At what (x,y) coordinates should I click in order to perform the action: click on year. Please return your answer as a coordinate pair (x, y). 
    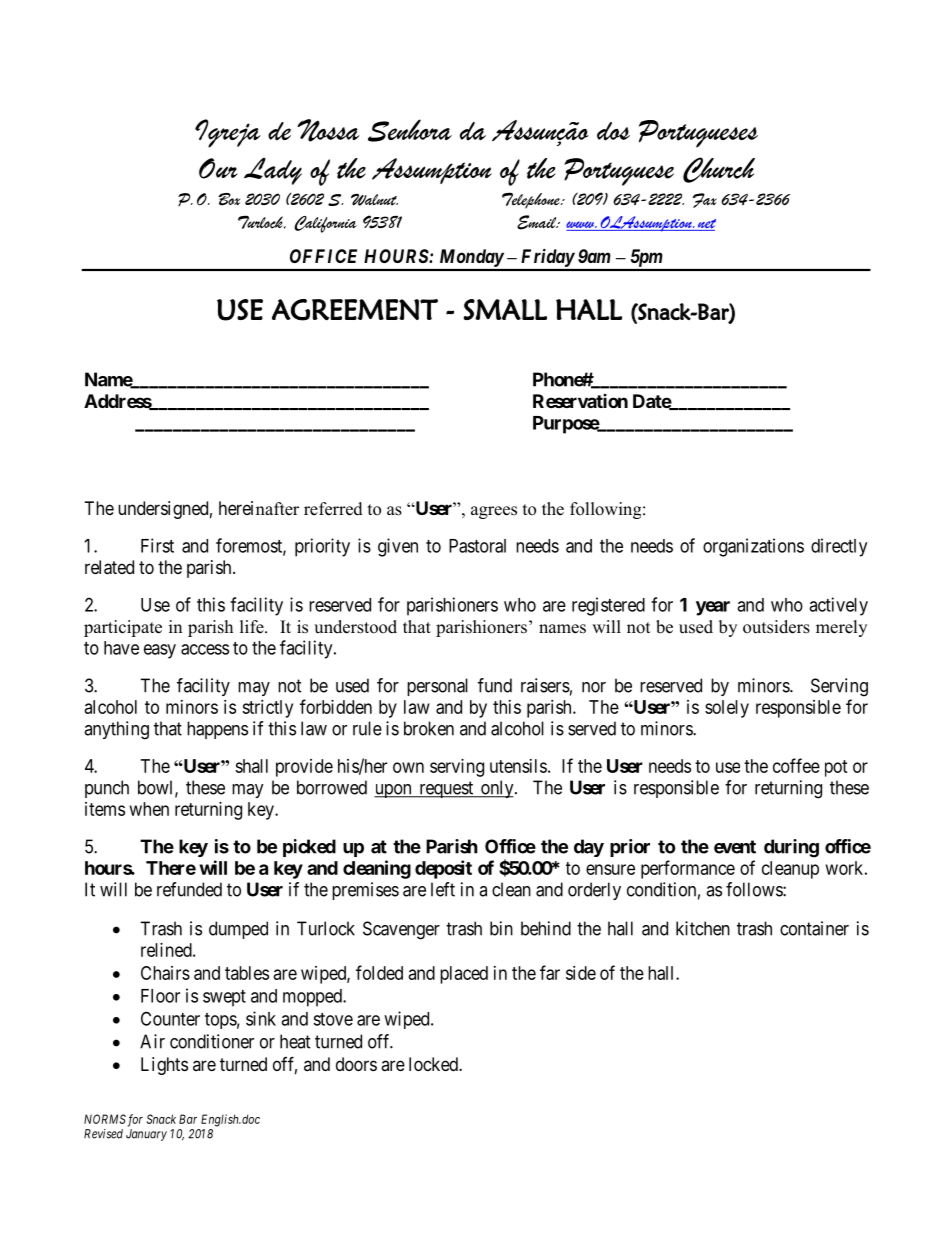
    Looking at the image, I should click on (713, 608).
